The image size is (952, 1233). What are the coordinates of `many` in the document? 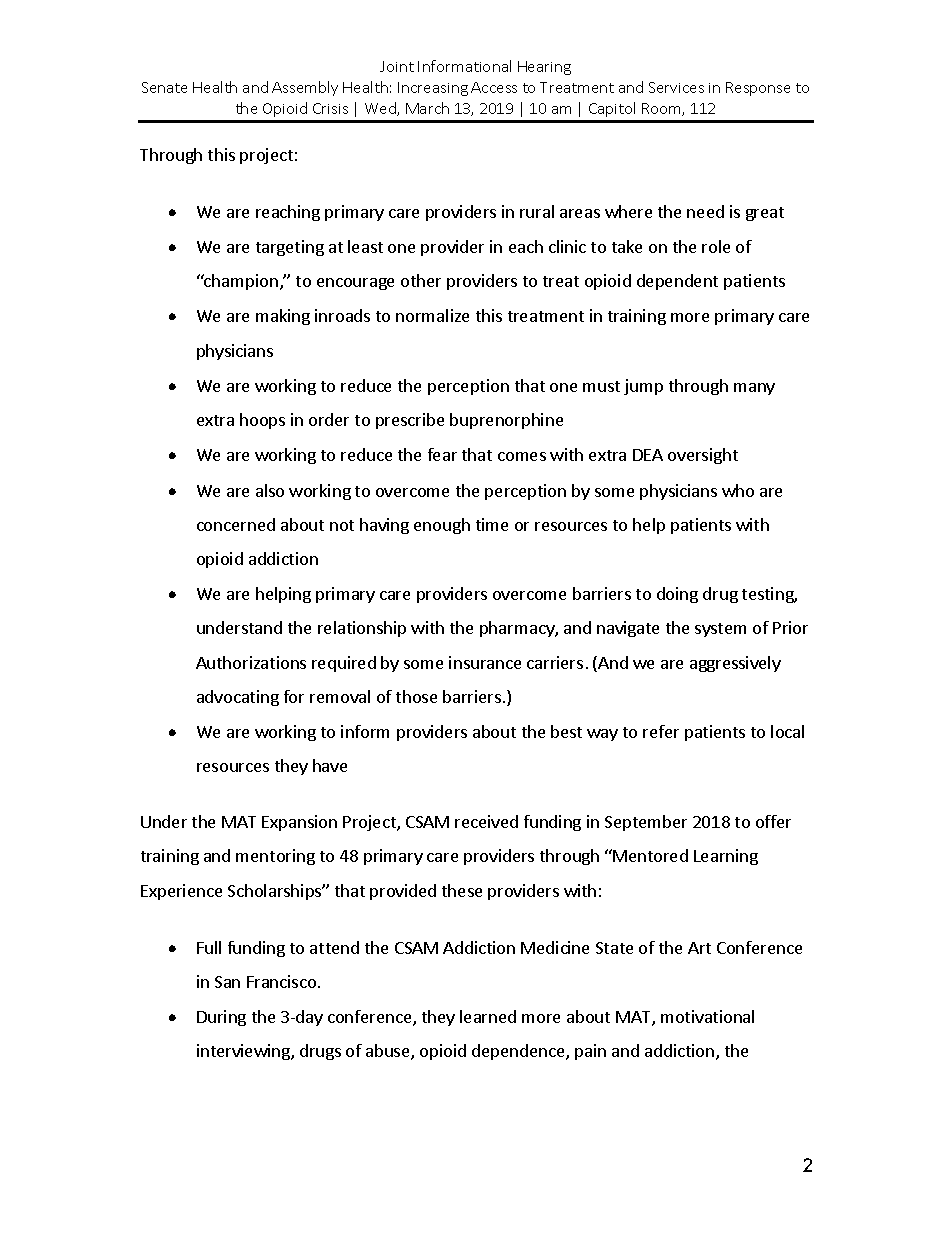 It's located at (754, 389).
